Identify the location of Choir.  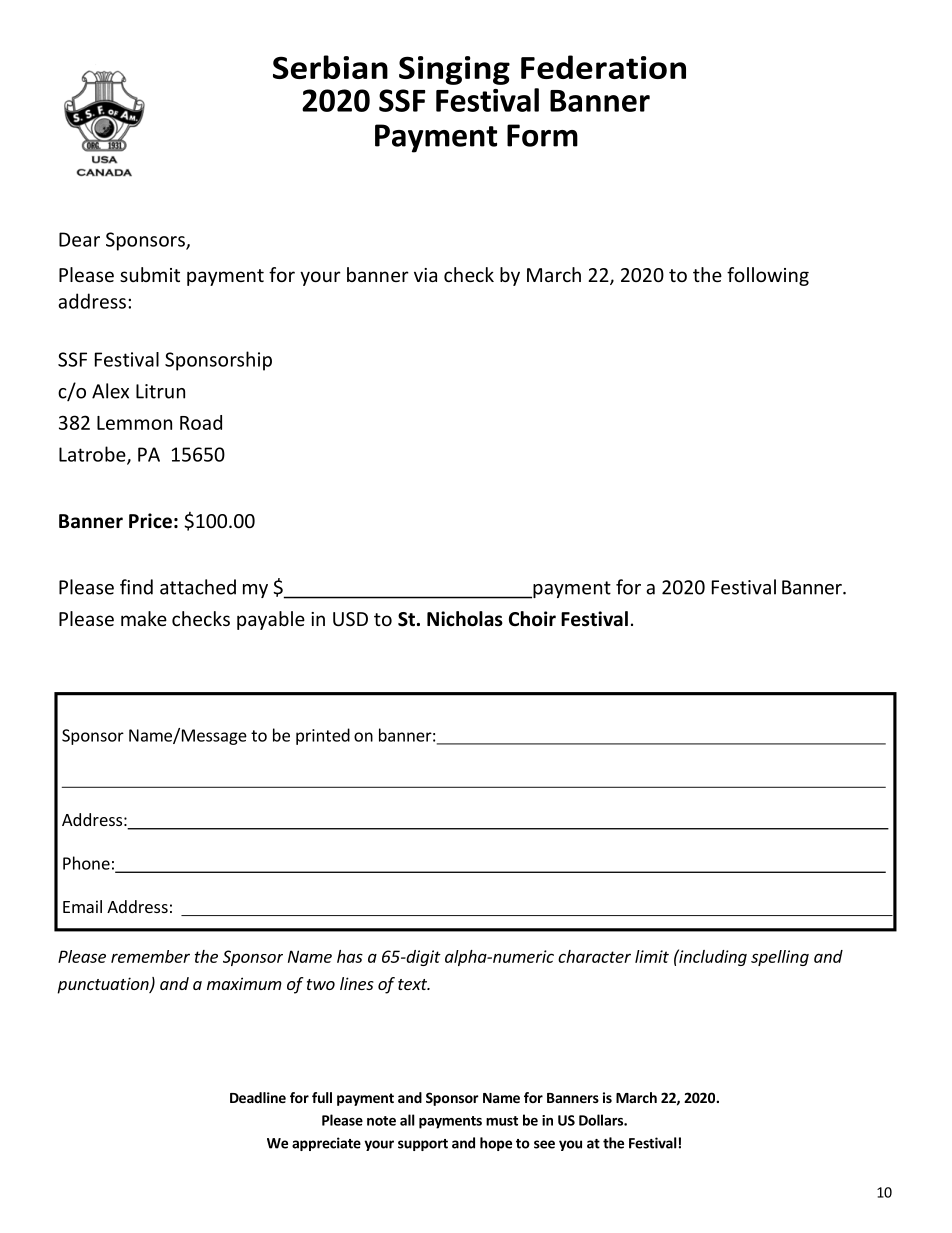
(532, 619).
